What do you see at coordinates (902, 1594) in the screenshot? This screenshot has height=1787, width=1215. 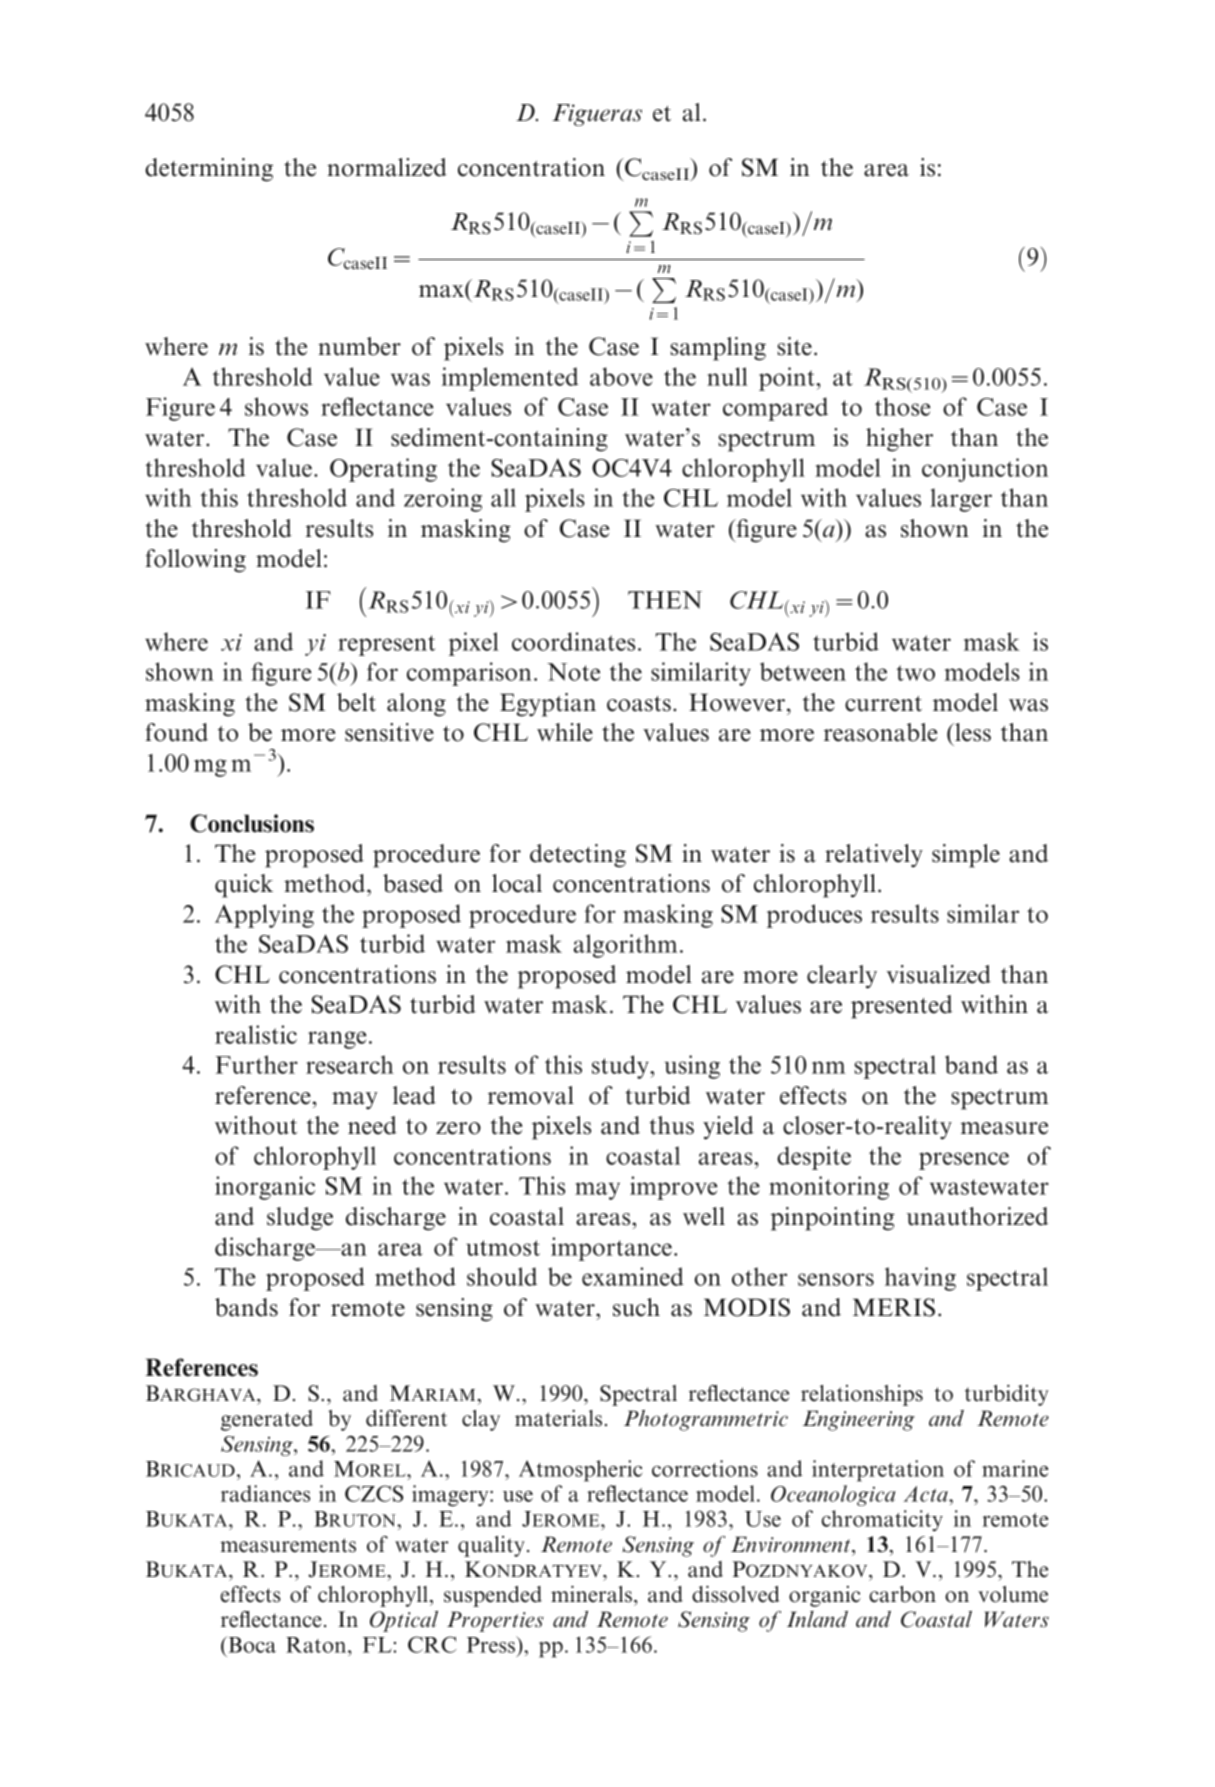 I see `carbon` at bounding box center [902, 1594].
